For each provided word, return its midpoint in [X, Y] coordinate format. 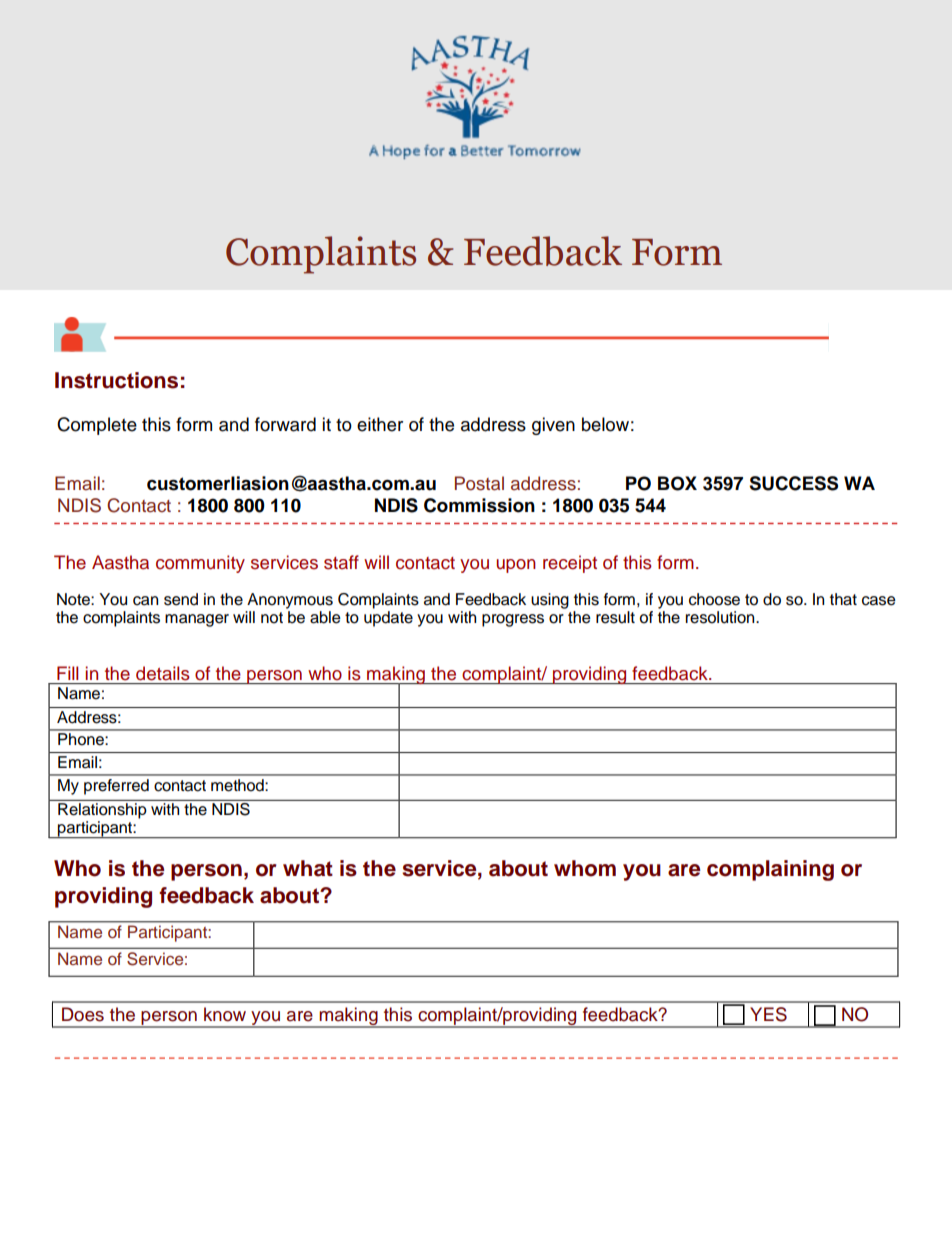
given [553, 426]
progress [513, 620]
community [200, 564]
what [308, 868]
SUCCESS [793, 483]
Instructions [116, 380]
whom [585, 868]
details [163, 673]
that [843, 599]
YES [768, 1014]
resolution [721, 617]
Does [83, 1014]
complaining [770, 870]
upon [516, 566]
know [225, 1014]
